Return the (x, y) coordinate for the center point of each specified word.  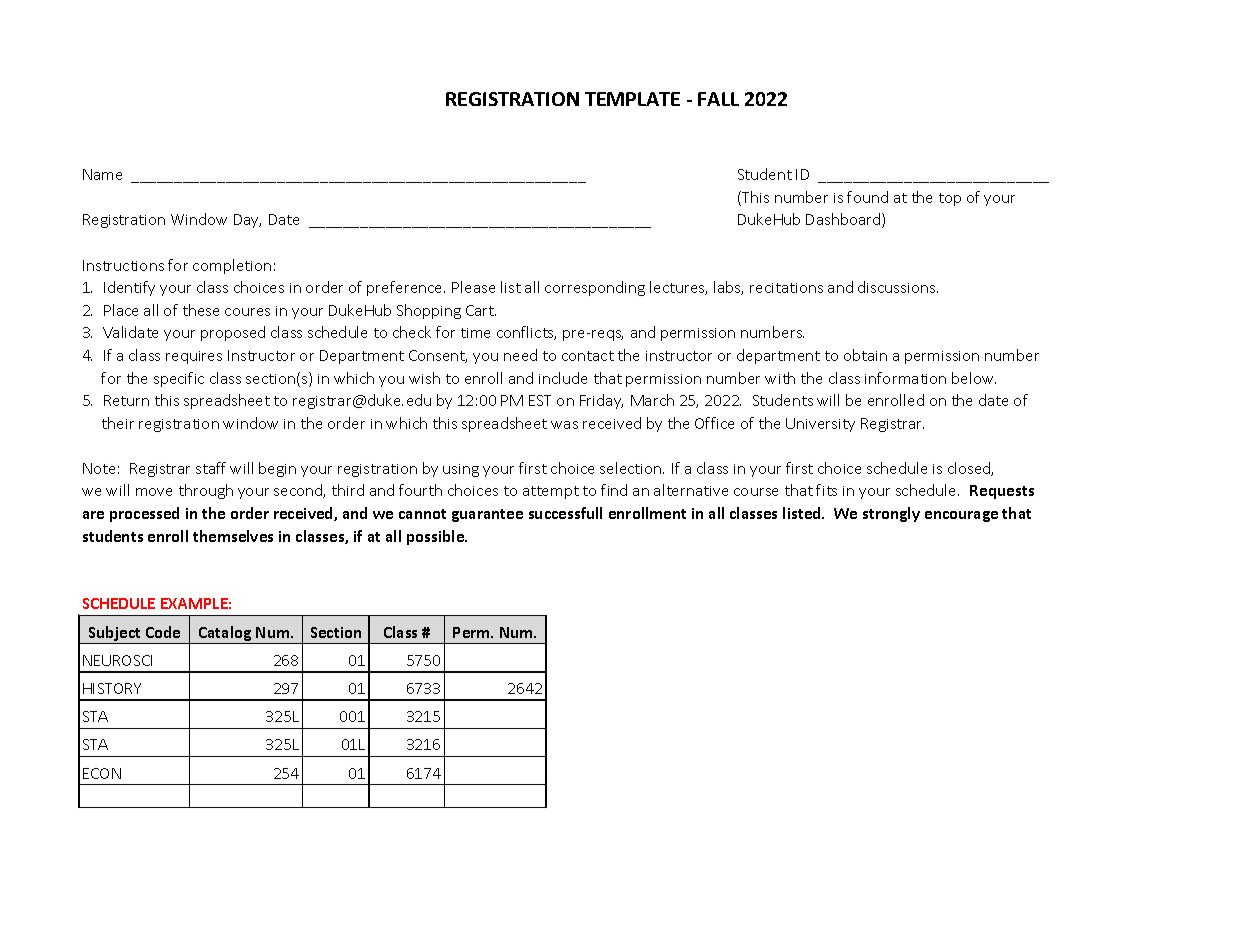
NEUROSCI (117, 660)
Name (102, 174)
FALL (718, 99)
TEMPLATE (632, 99)
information (905, 378)
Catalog (225, 635)
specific (179, 379)
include (563, 378)
